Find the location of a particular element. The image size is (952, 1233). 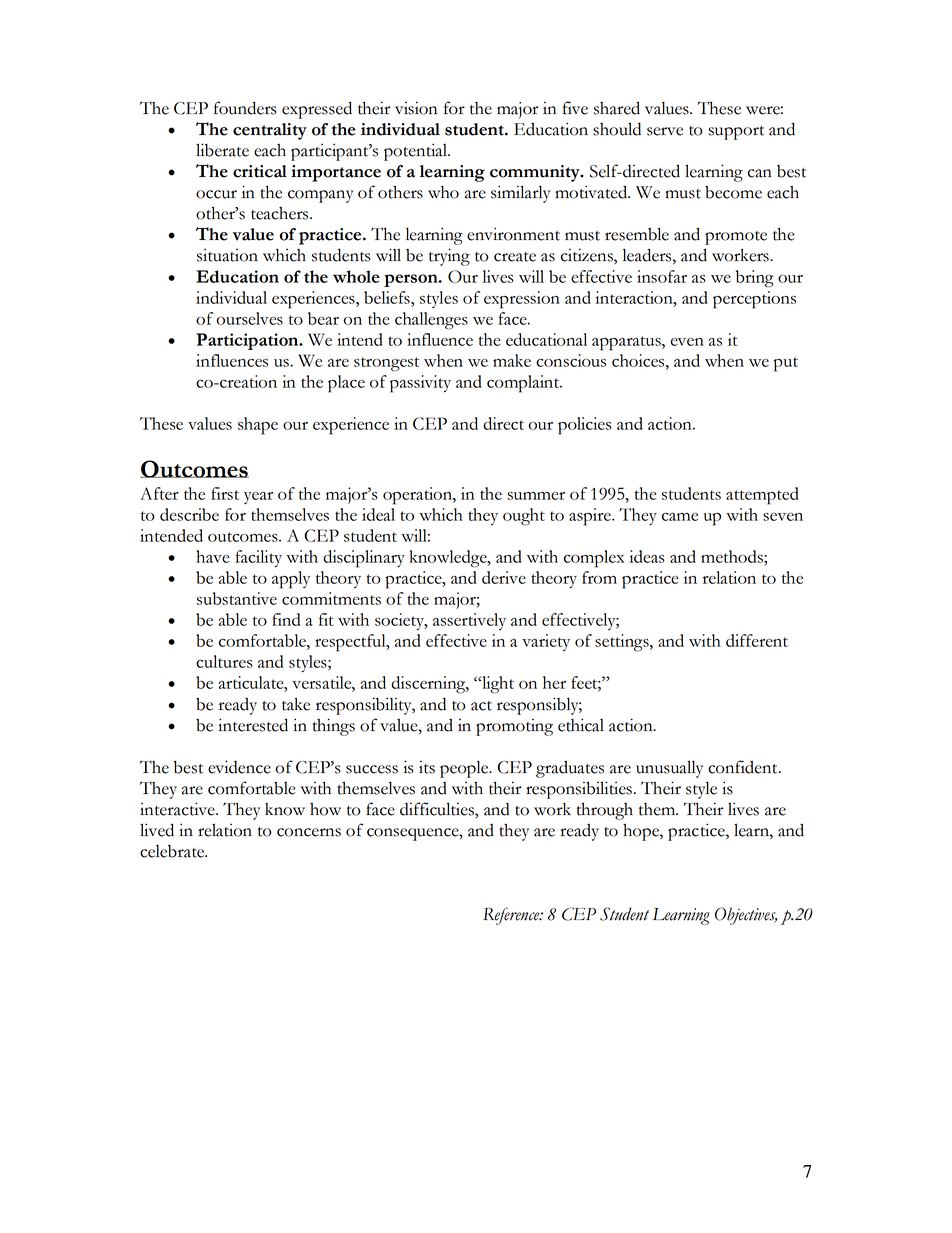

first is located at coordinates (225, 493).
